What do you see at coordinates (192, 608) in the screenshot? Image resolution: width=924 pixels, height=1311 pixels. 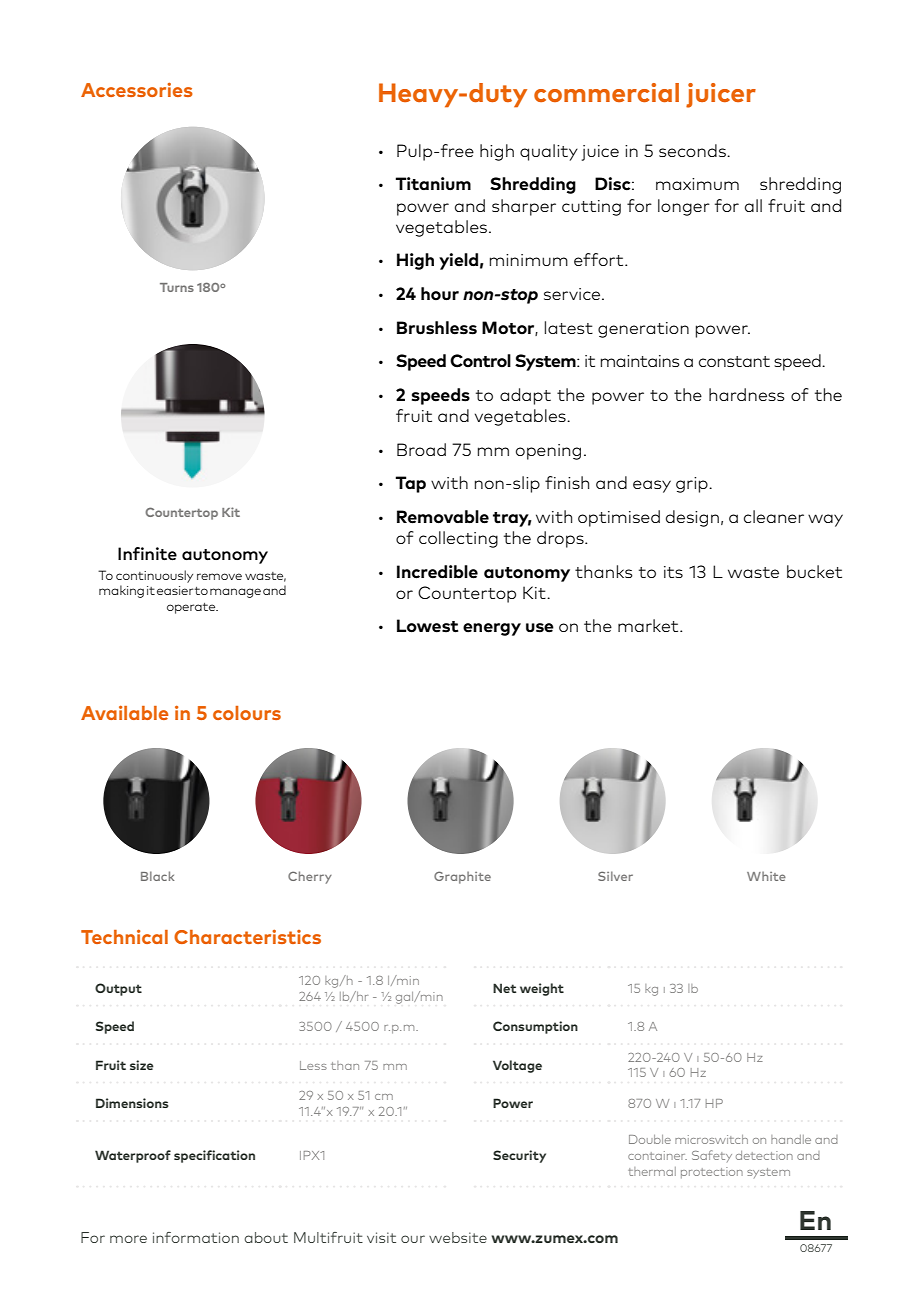 I see `operate` at bounding box center [192, 608].
